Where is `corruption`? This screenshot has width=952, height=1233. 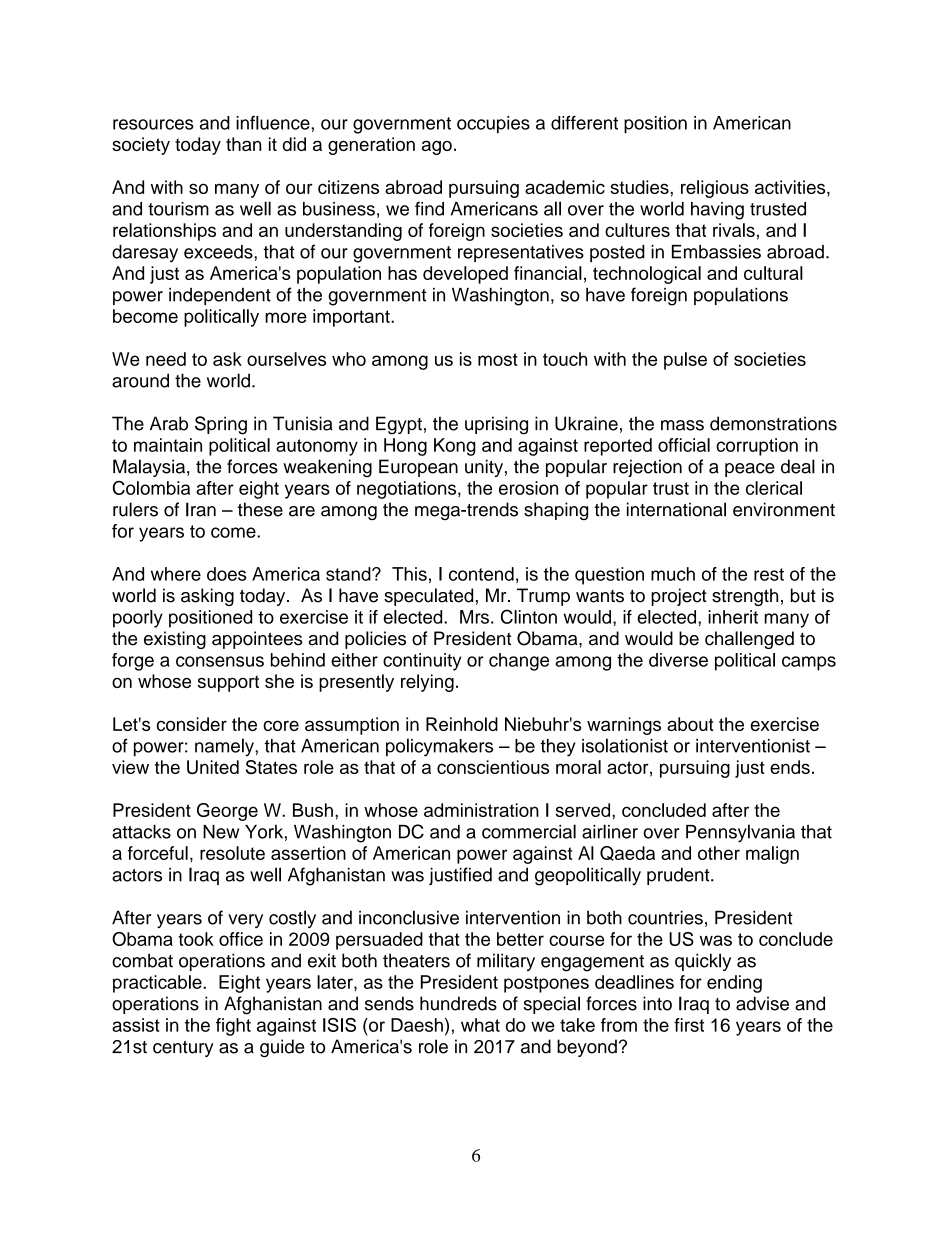
corruption is located at coordinates (757, 447).
